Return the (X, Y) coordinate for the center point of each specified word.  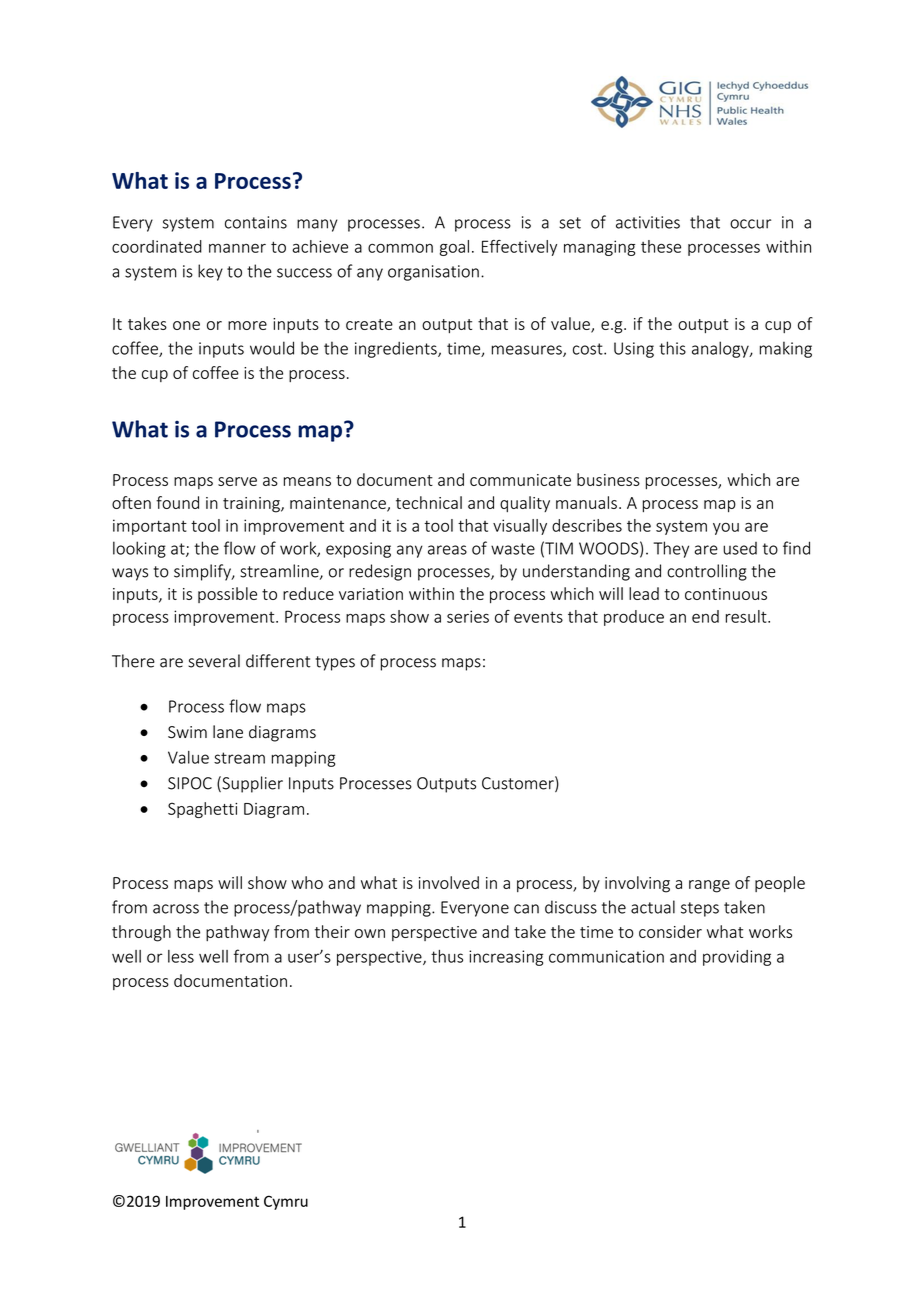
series (468, 616)
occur (750, 224)
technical (429, 502)
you (726, 529)
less (181, 956)
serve (237, 481)
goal (454, 248)
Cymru (286, 1202)
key (210, 272)
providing (737, 958)
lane (228, 732)
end (705, 616)
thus (447, 956)
